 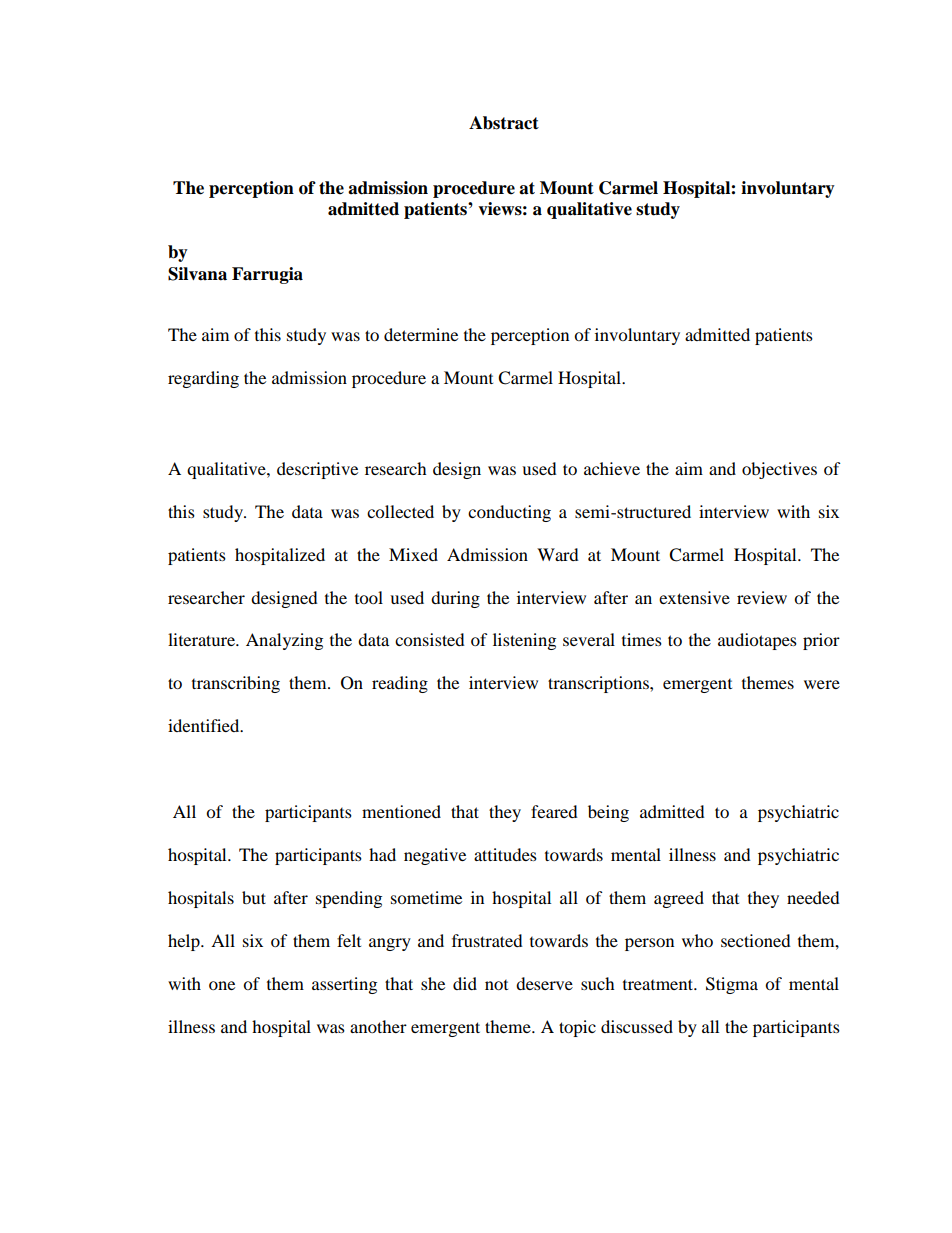 I want to click on transcribing, so click(x=236, y=684).
